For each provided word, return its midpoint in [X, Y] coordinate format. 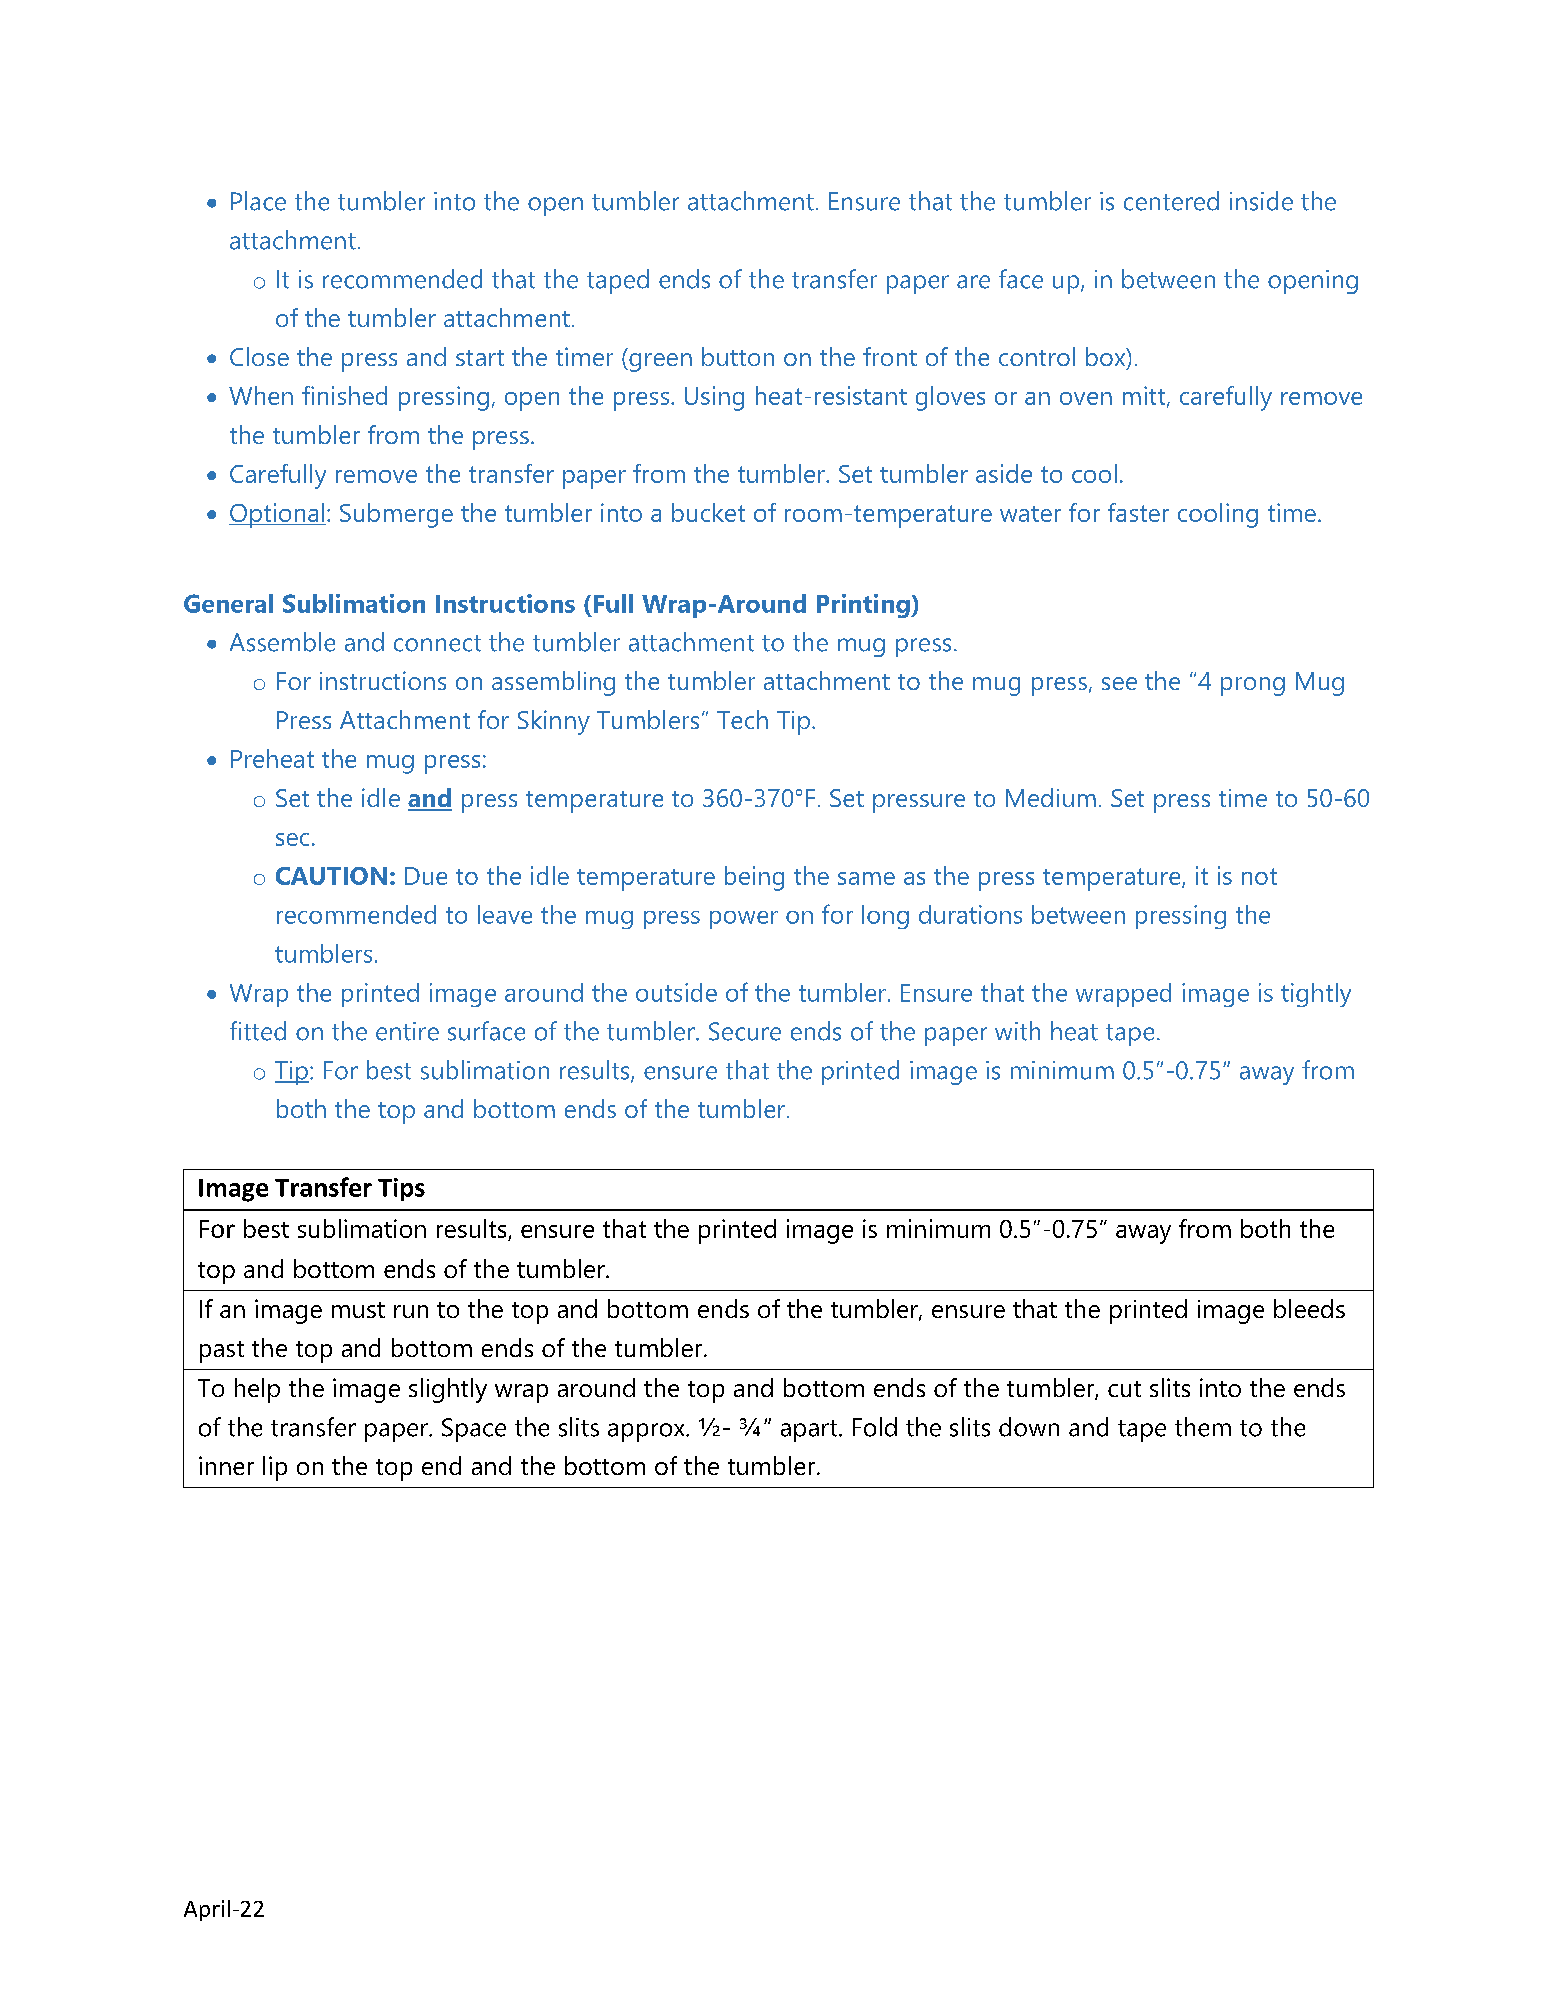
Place [258, 201]
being [754, 878]
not [1259, 876]
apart [810, 1431]
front [890, 356]
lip [275, 1468]
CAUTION [331, 876]
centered [1171, 201]
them [1203, 1427]
